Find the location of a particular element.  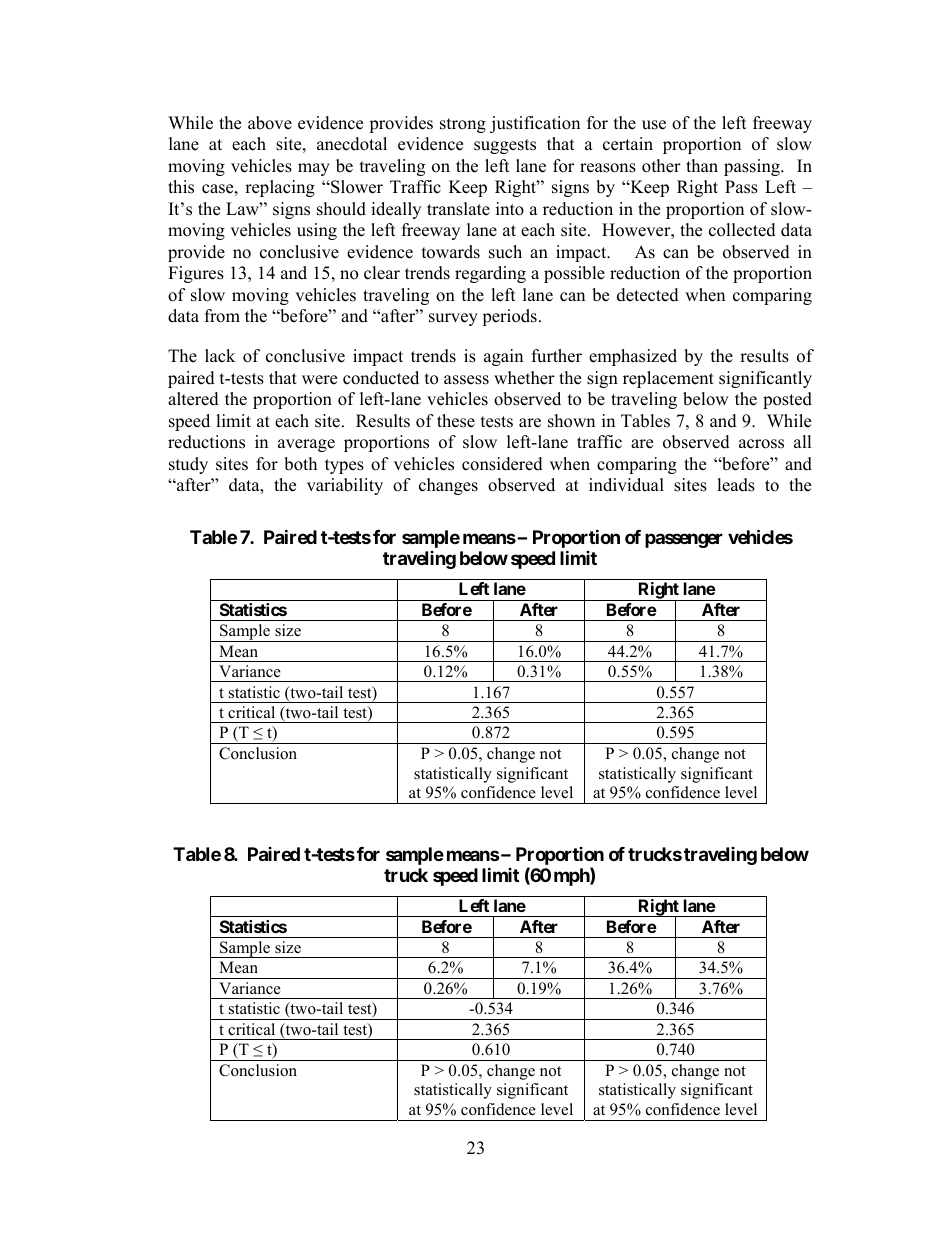

from is located at coordinates (222, 316).
